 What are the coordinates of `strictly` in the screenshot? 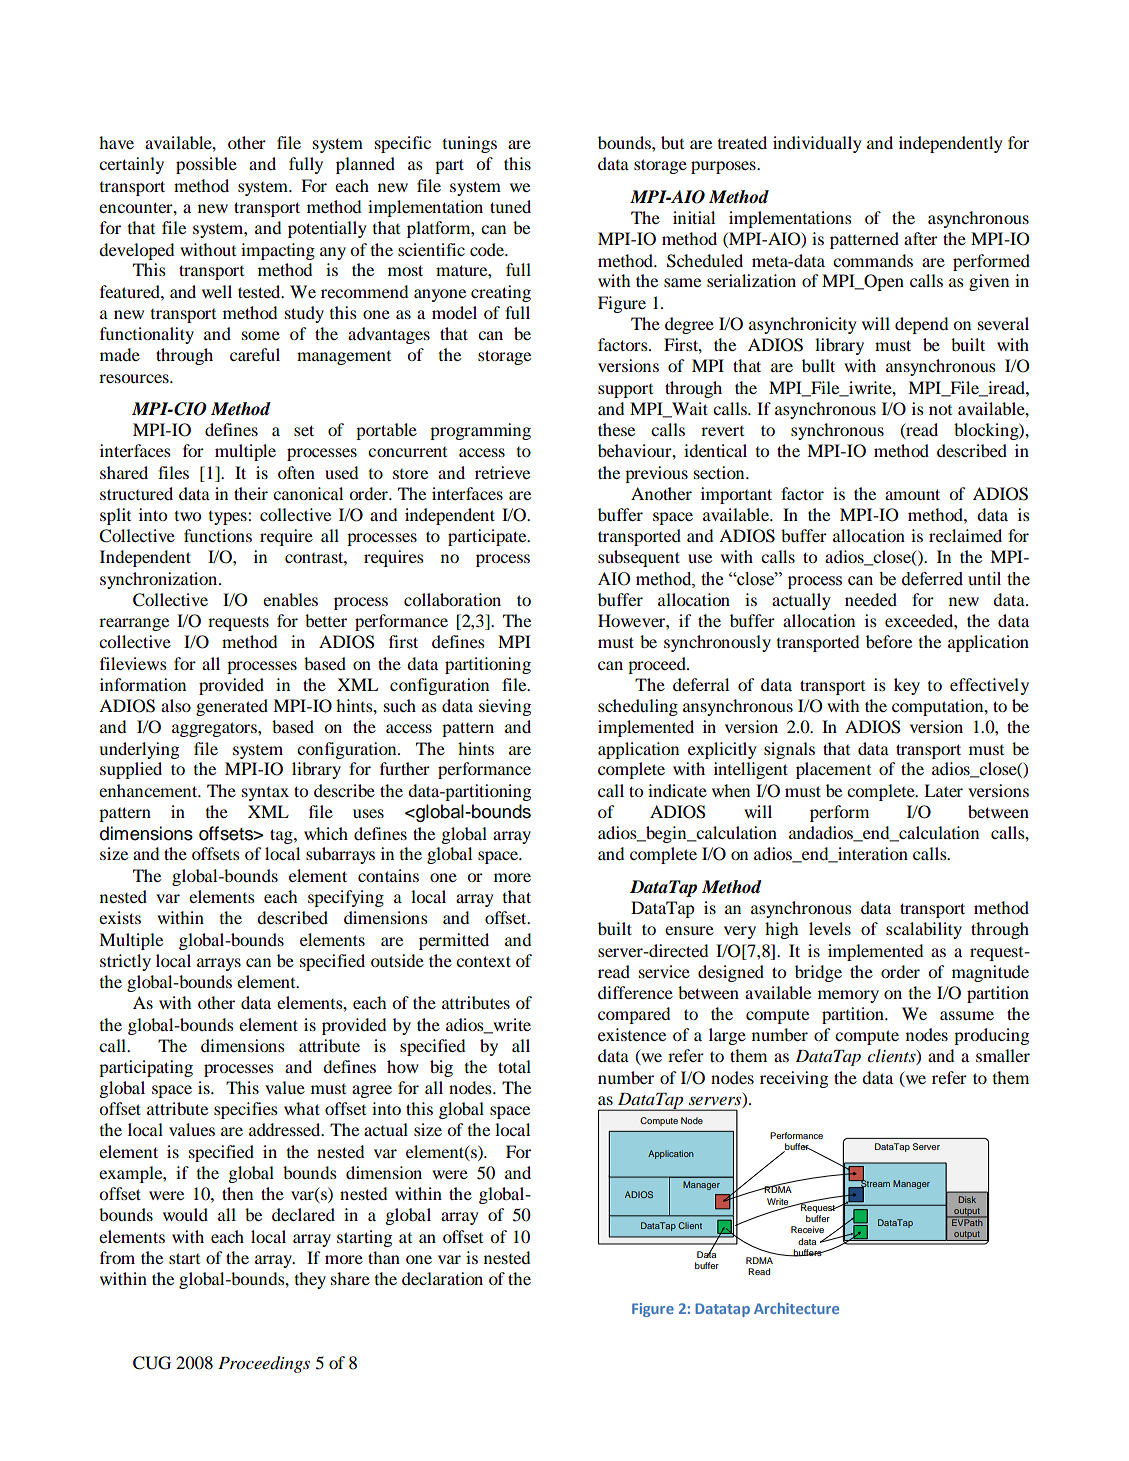 It's located at (125, 962).
